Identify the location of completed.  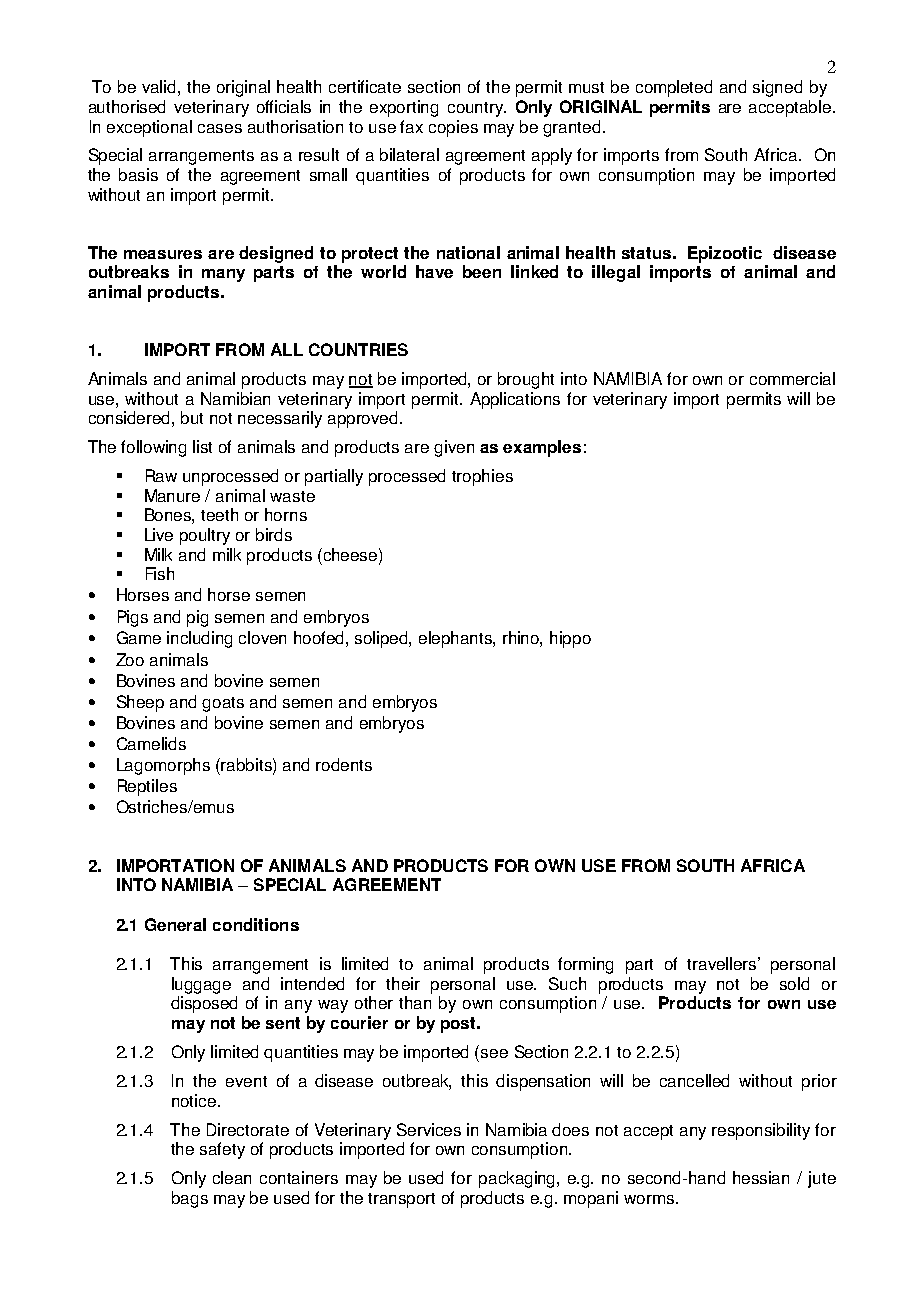
(674, 88).
